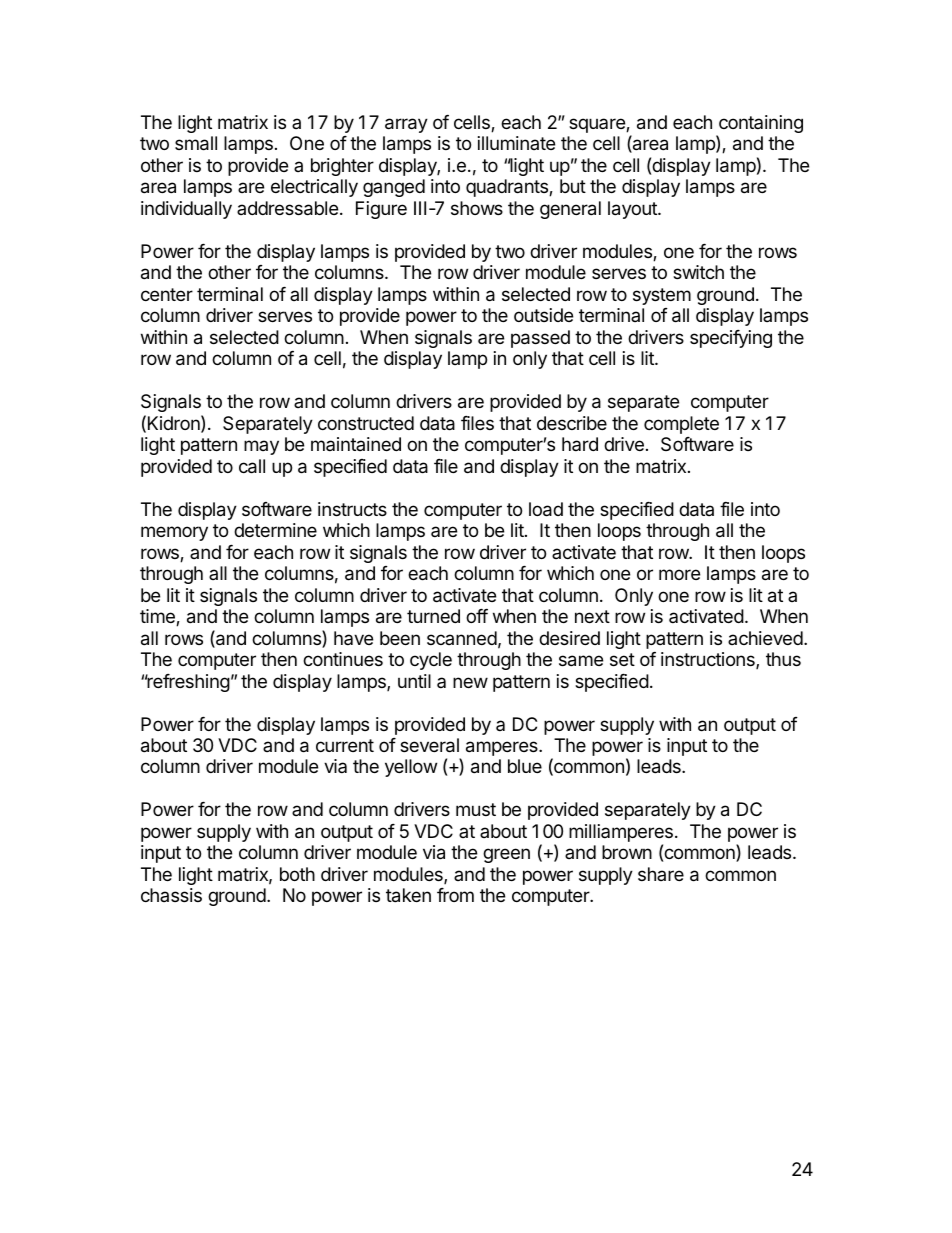 This image has height=1233, width=952. What do you see at coordinates (572, 423) in the image?
I see `describe` at bounding box center [572, 423].
